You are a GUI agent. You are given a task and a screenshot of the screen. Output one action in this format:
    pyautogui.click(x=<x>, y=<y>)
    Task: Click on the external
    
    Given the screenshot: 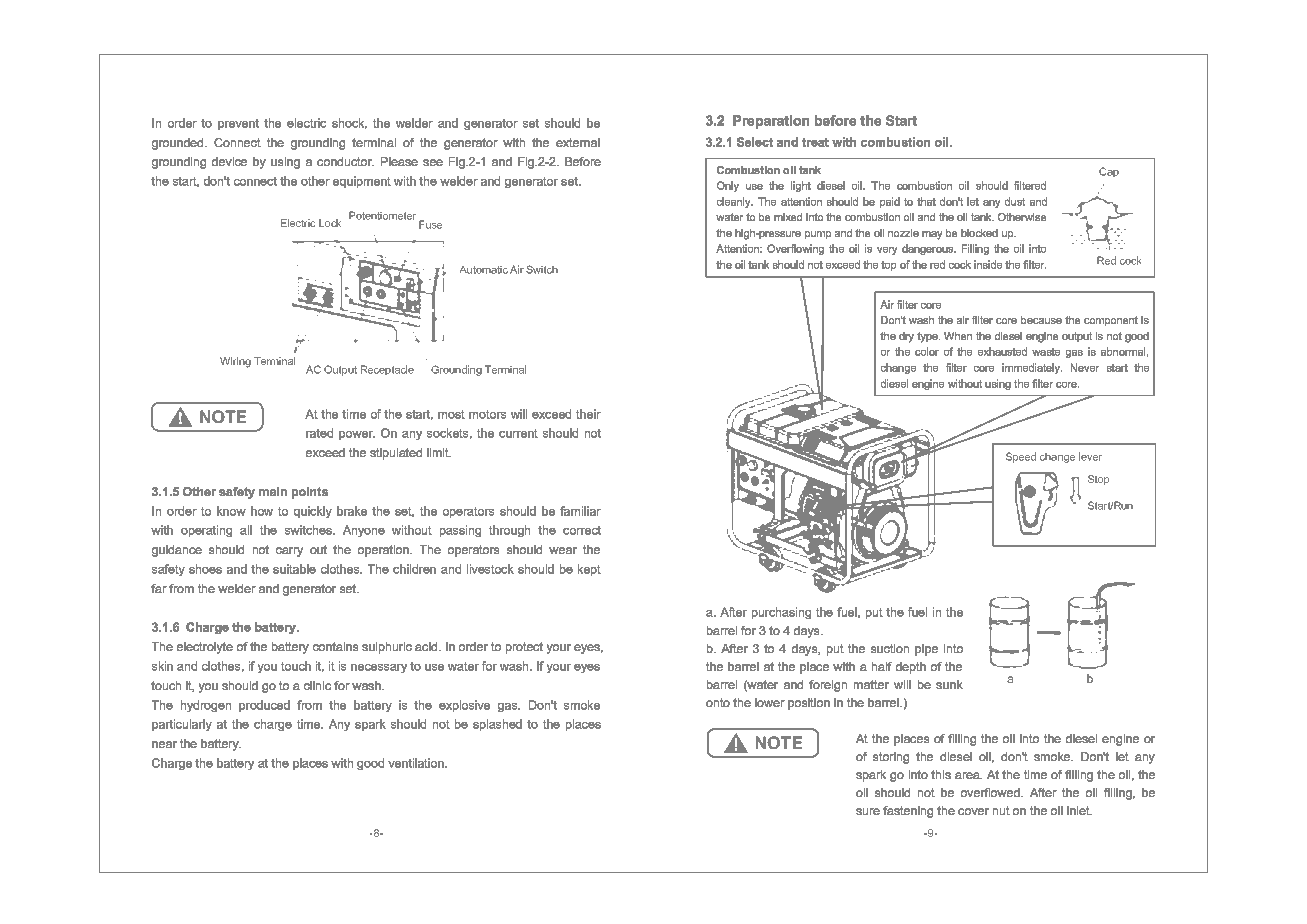 What is the action you would take?
    pyautogui.click(x=578, y=142)
